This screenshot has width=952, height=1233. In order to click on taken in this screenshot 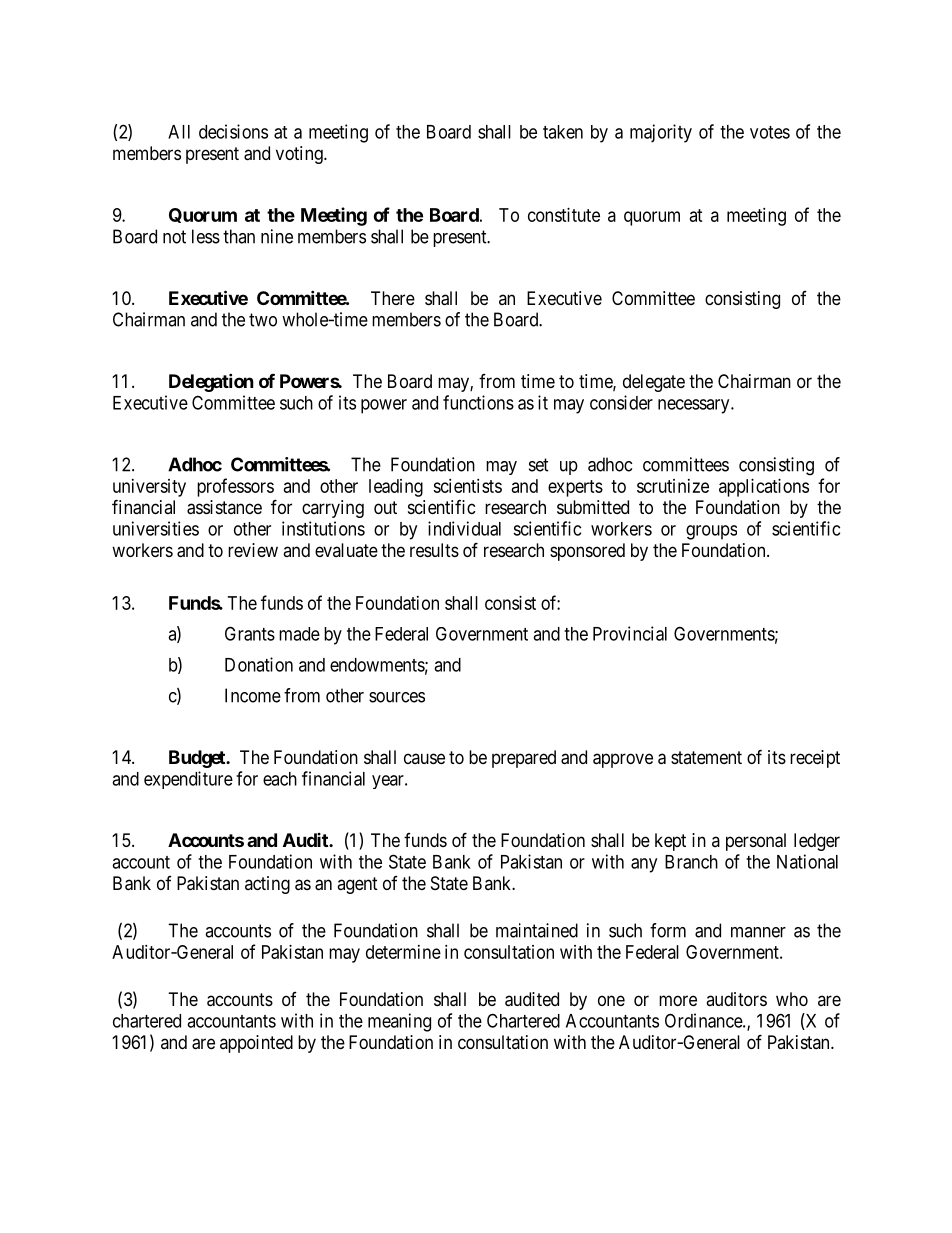, I will do `click(563, 132)`.
